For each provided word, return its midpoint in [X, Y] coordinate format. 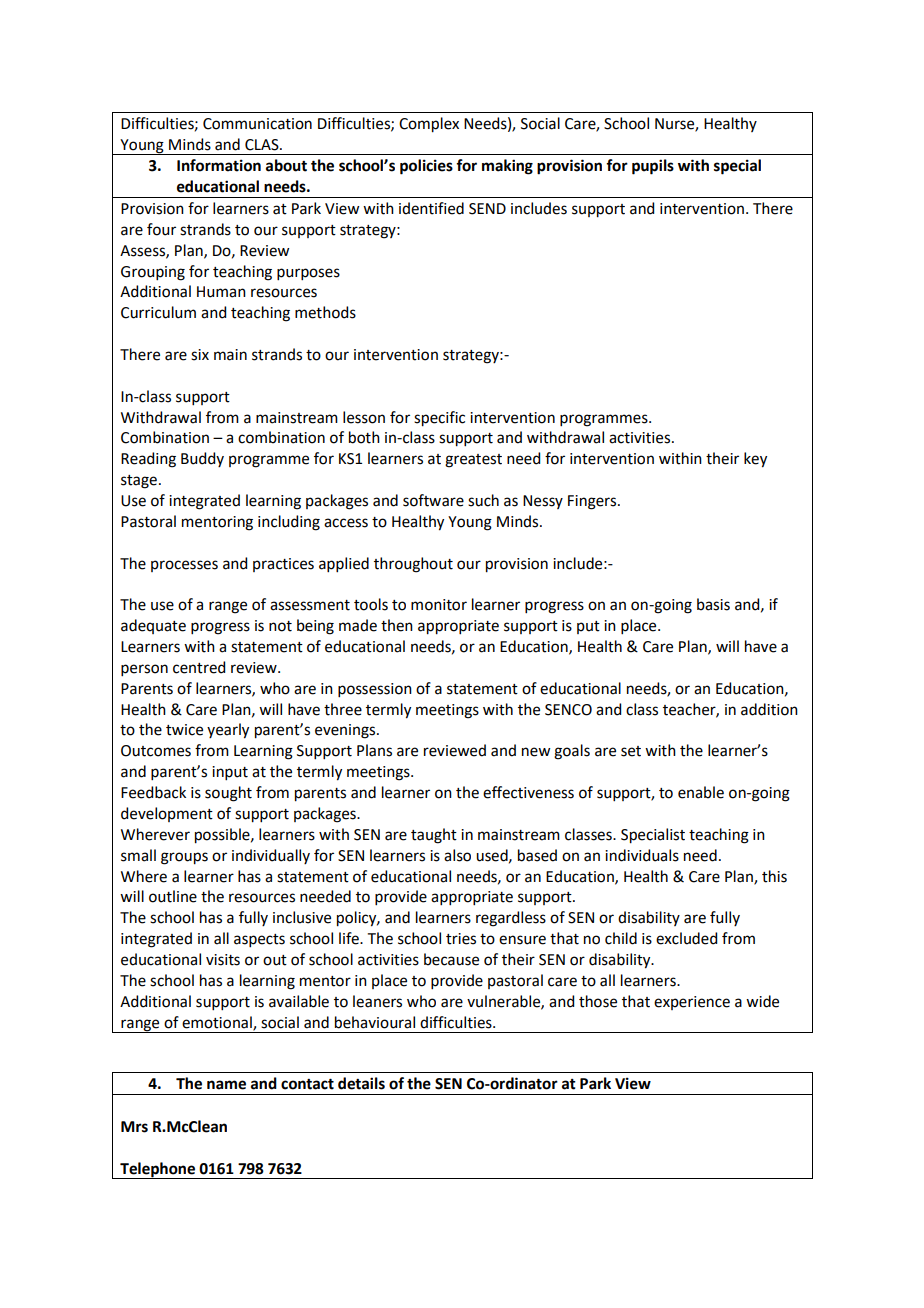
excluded [686, 938]
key [755, 460]
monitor [439, 605]
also [457, 855]
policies [426, 167]
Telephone [157, 1170]
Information [219, 165]
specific [439, 419]
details [361, 1083]
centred [199, 667]
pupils [653, 167]
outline [173, 896]
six [200, 355]
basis [713, 604]
